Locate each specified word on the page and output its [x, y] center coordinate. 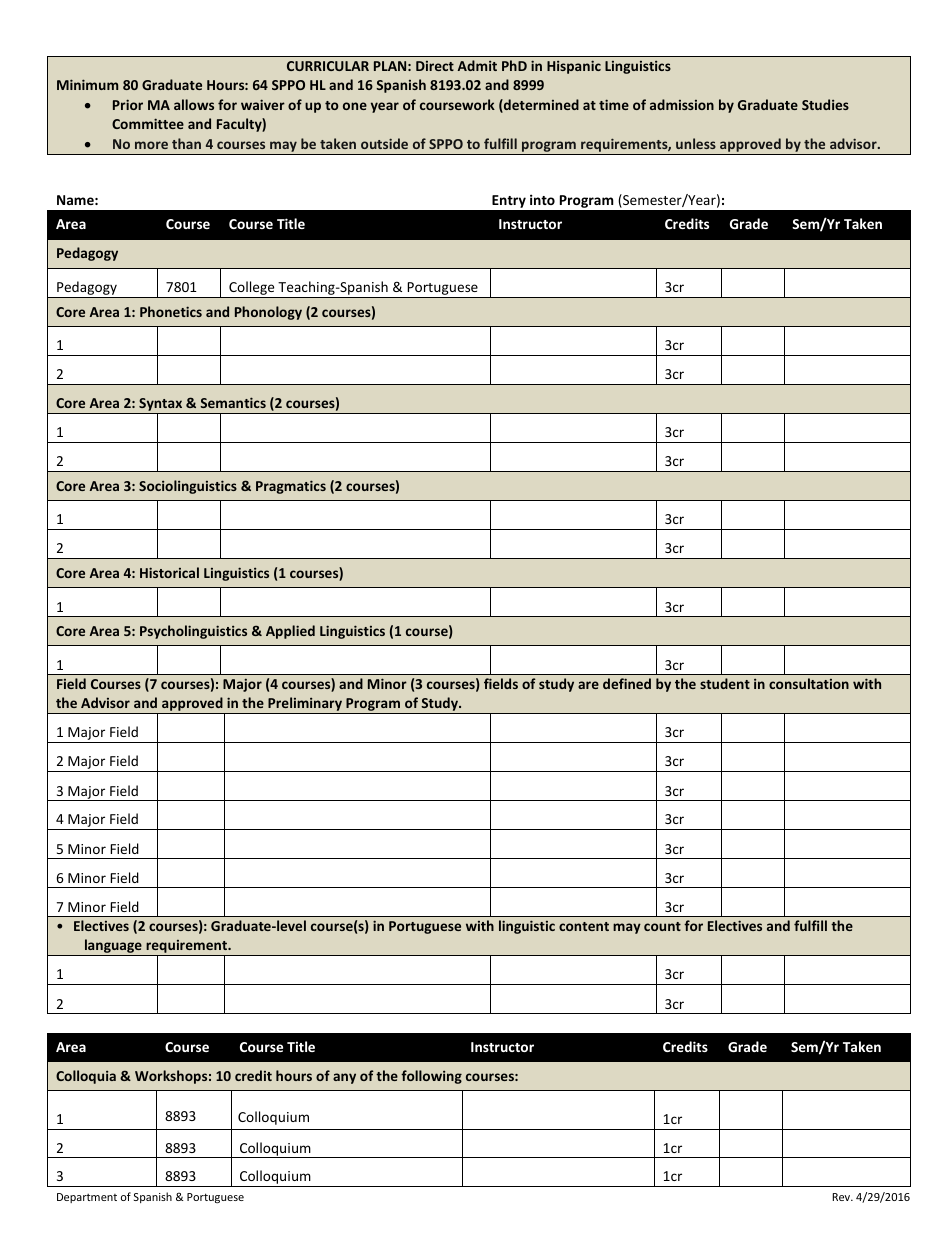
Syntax [161, 406]
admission [682, 104]
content [584, 926]
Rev [842, 1197]
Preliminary [305, 705]
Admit [477, 65]
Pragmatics [291, 487]
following [431, 1077]
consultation [809, 683]
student [725, 683]
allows [194, 104]
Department [87, 1198]
